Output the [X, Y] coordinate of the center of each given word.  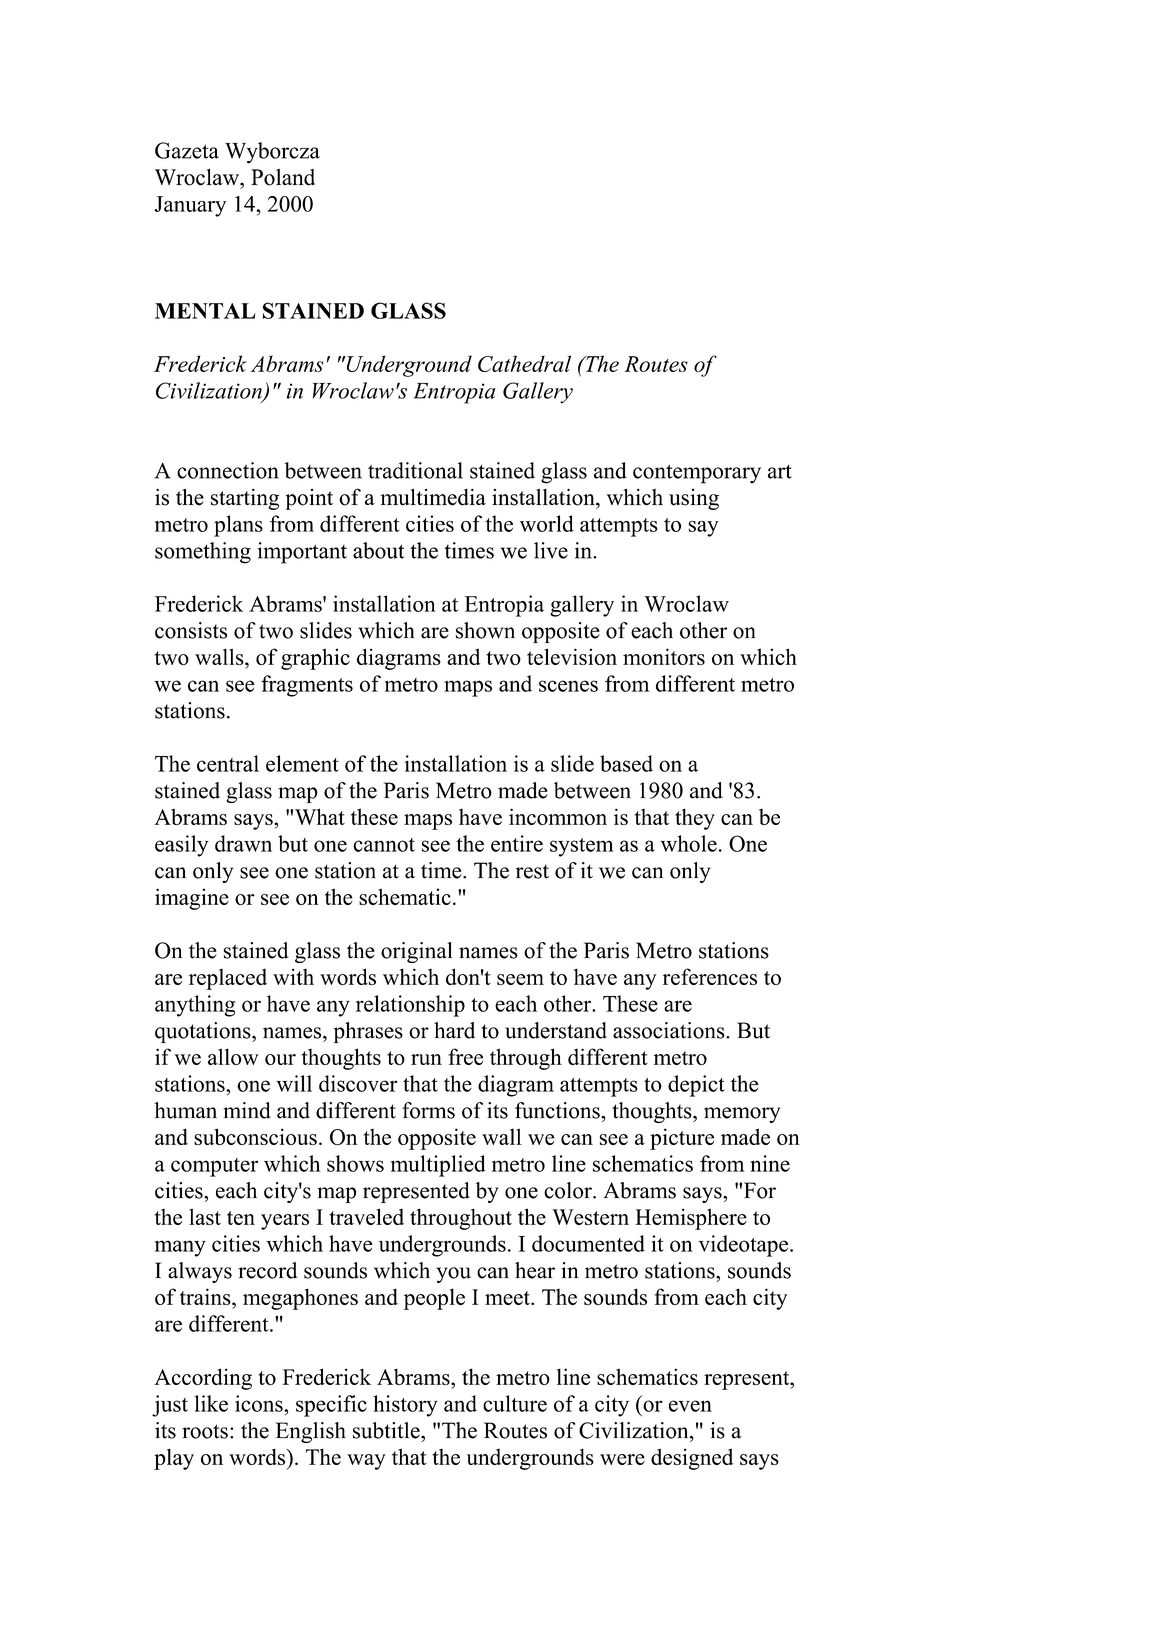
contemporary [697, 474]
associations [670, 1030]
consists [191, 630]
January [190, 206]
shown [485, 630]
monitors [664, 656]
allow [233, 1056]
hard [454, 1030]
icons [260, 1403]
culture [515, 1403]
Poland [283, 177]
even [690, 1406]
